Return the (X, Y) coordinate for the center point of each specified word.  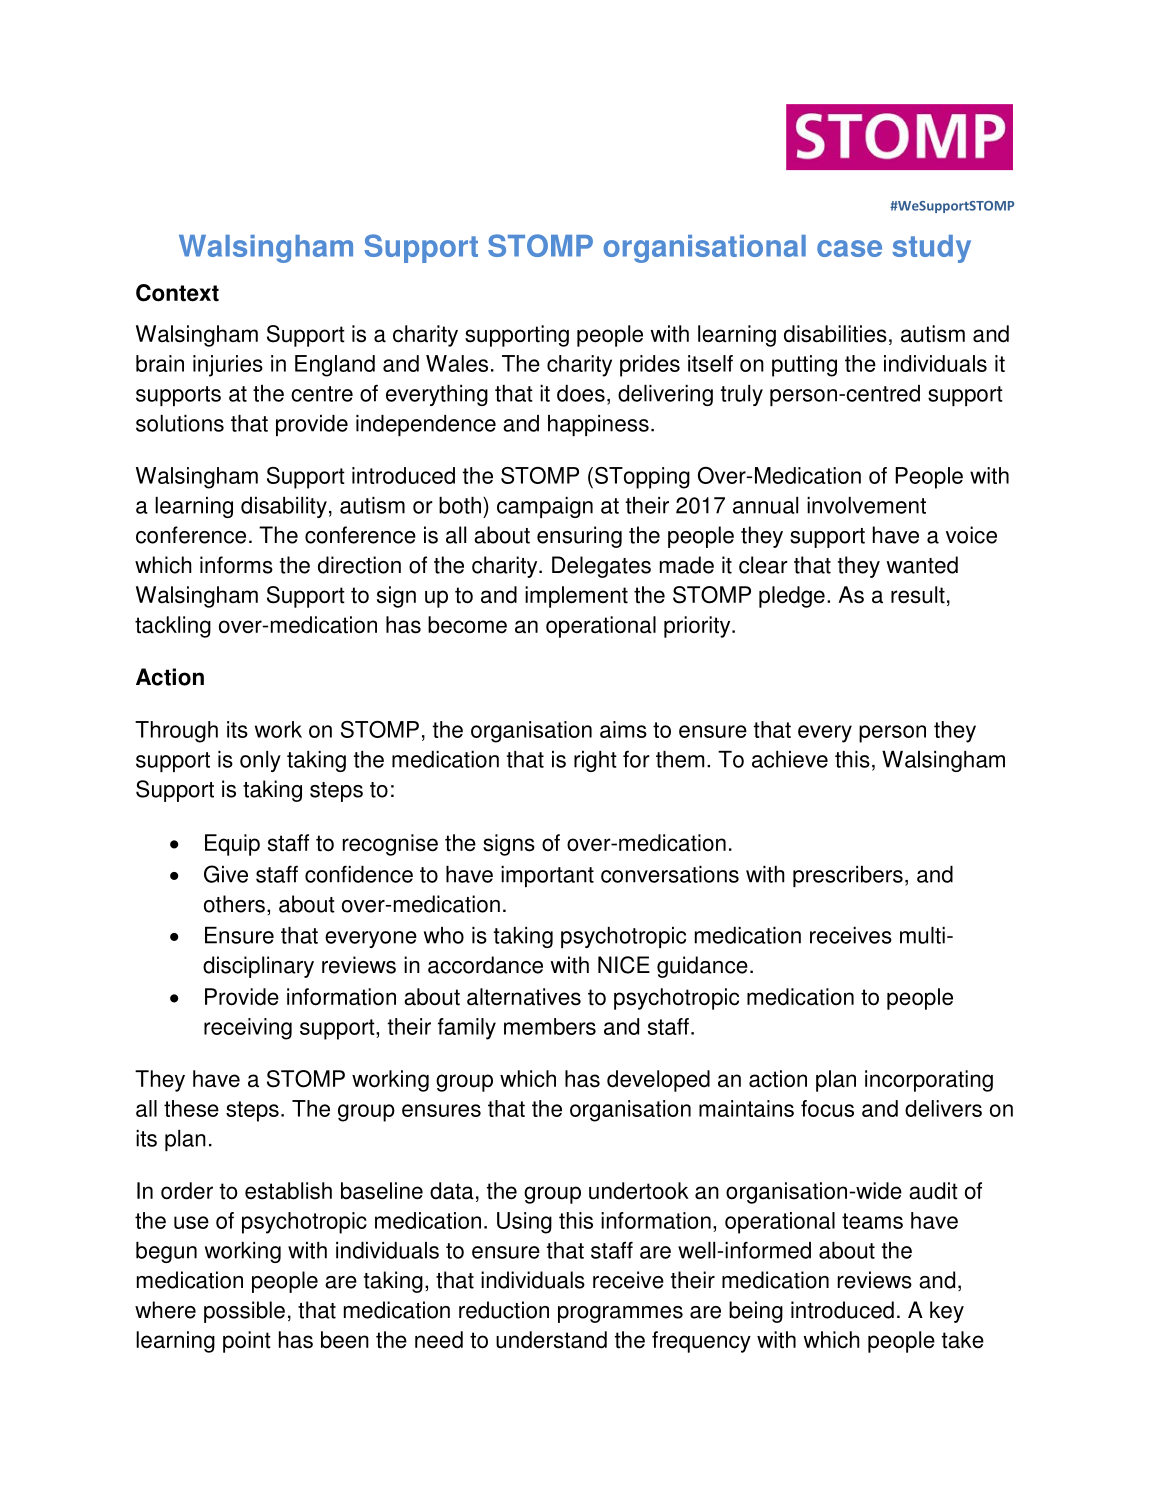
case (849, 248)
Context (177, 293)
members (550, 1026)
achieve (790, 759)
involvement (866, 505)
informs (236, 565)
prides (650, 366)
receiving (248, 1029)
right (595, 761)
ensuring (579, 537)
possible (244, 1312)
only (260, 761)
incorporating (929, 1081)
